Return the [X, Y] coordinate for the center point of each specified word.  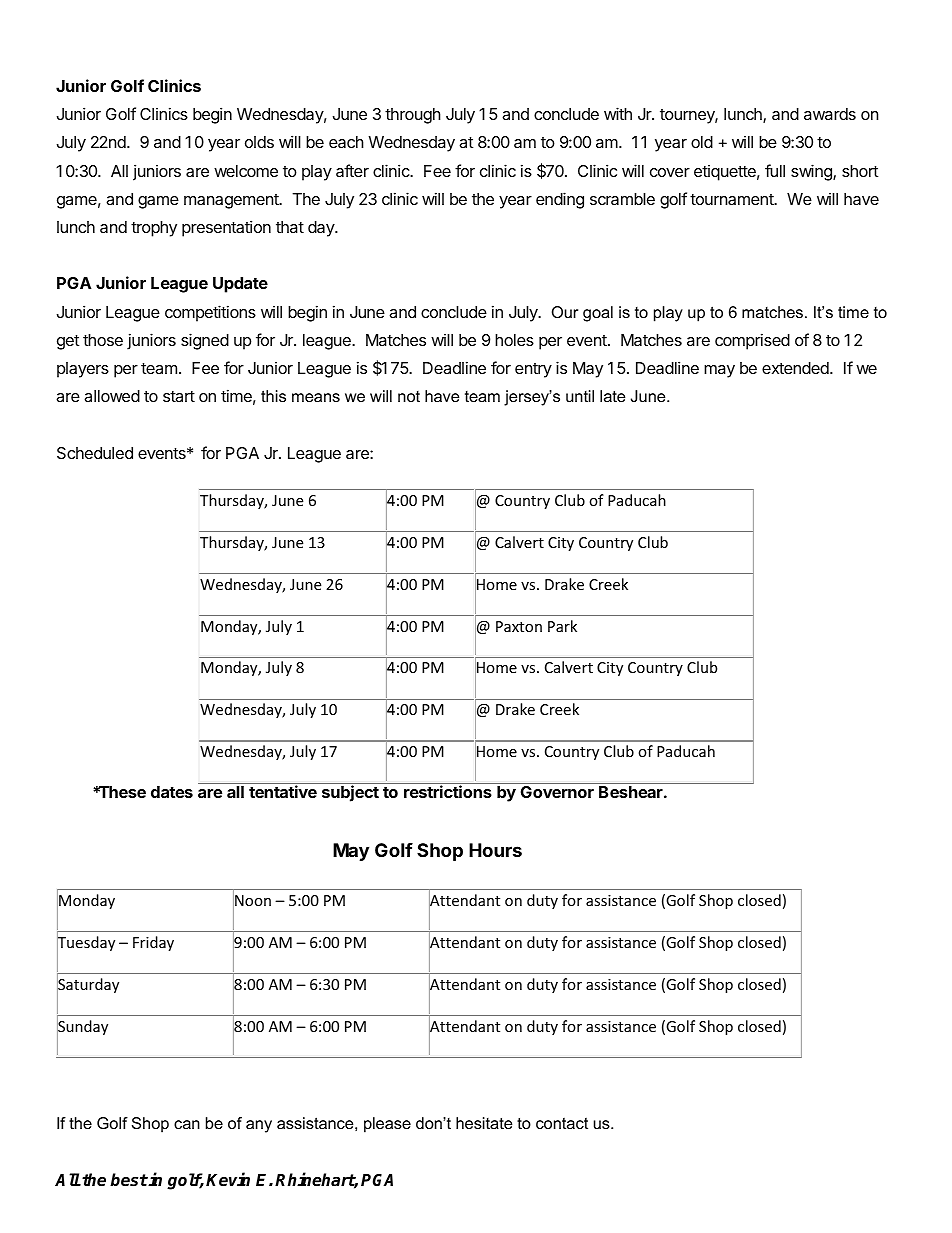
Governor [557, 792]
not [409, 396]
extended [796, 368]
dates [172, 792]
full [775, 170]
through [413, 116]
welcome [246, 171]
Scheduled [95, 453]
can [187, 1124]
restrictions [448, 791]
